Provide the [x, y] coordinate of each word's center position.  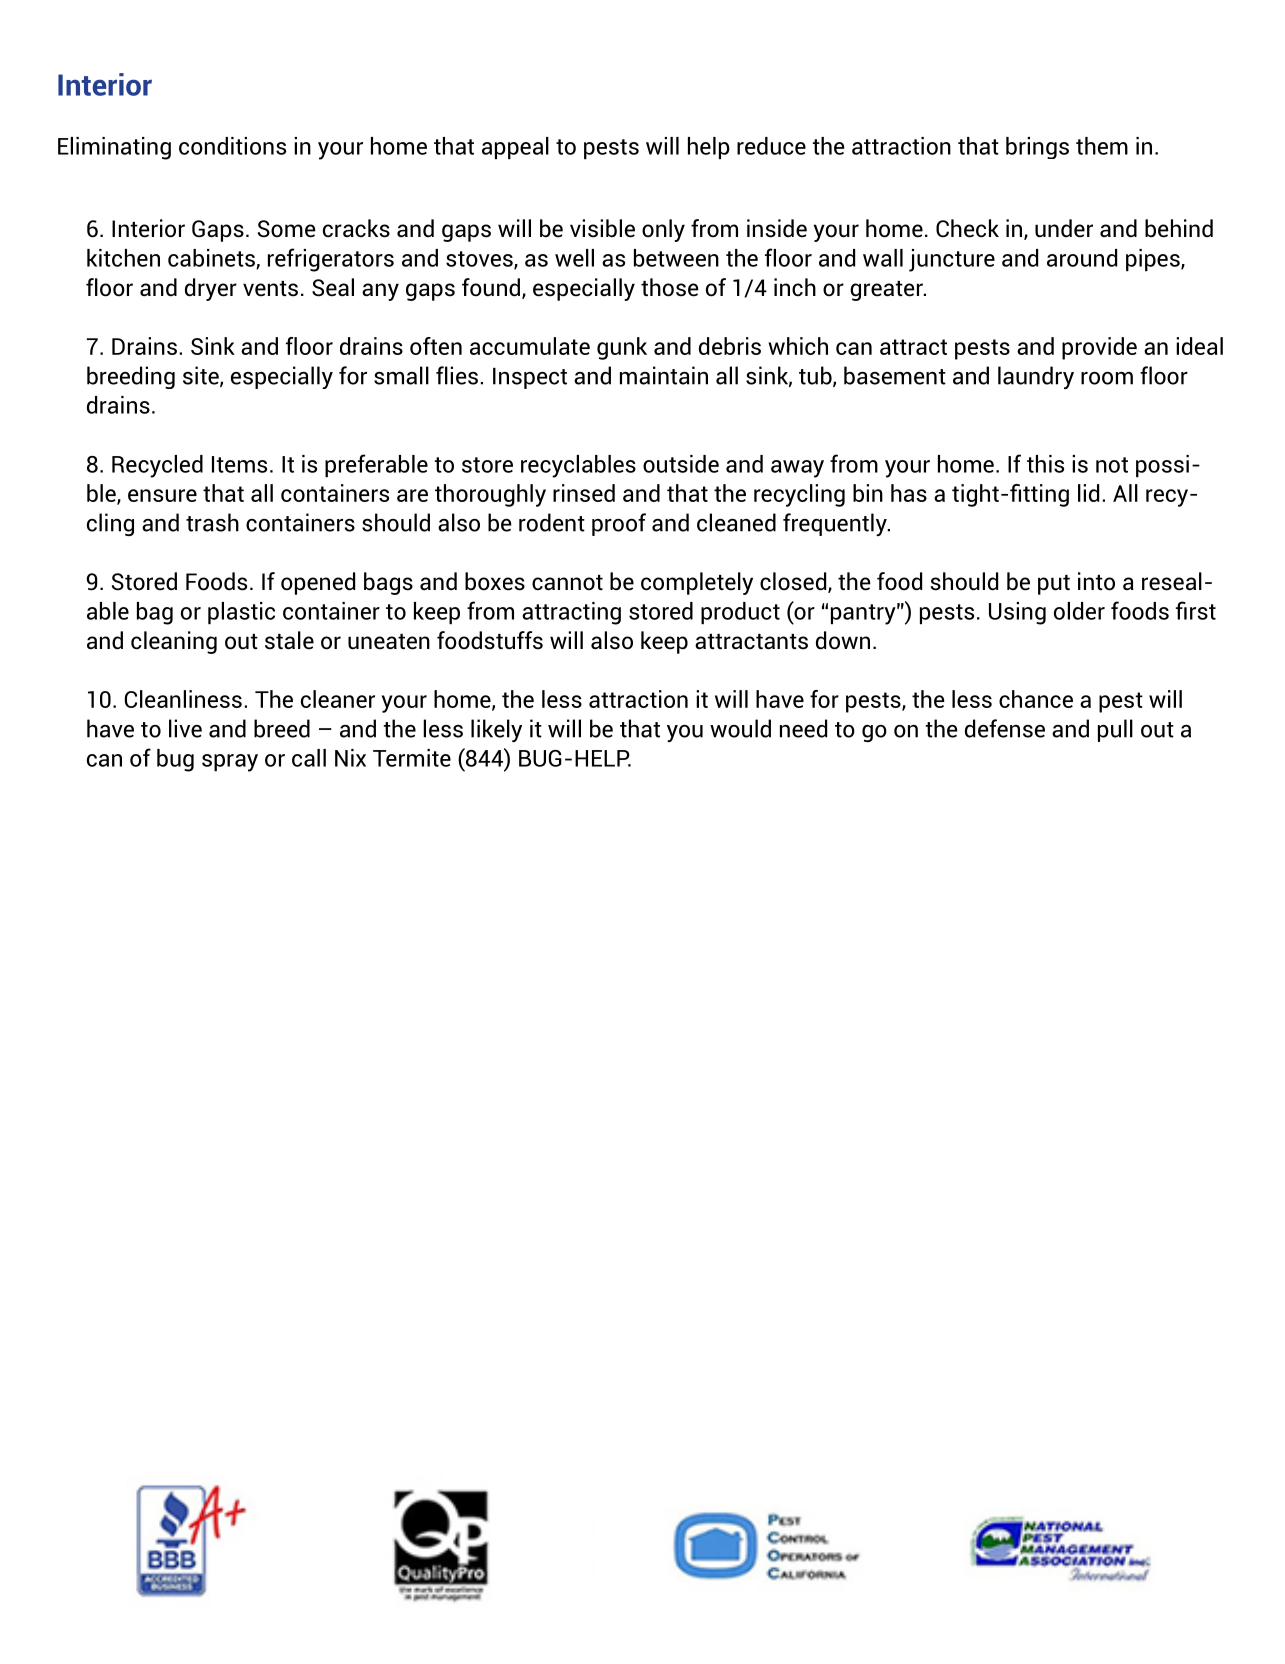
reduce [771, 146]
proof [619, 524]
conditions [232, 146]
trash [212, 522]
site [202, 376]
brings [1037, 148]
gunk [622, 348]
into [1096, 581]
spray [230, 763]
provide [1099, 348]
